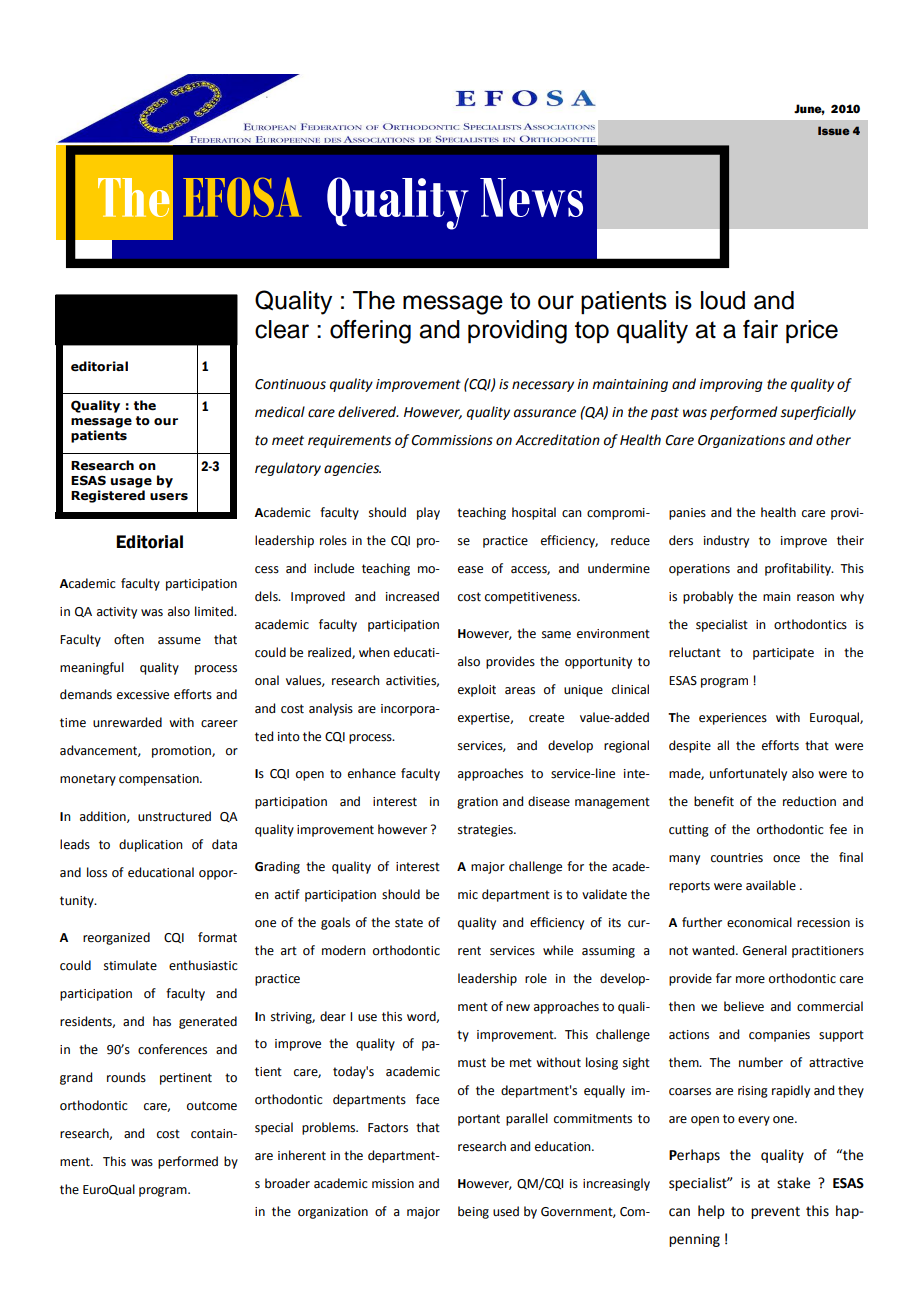 The height and width of the document is (1308, 924). What do you see at coordinates (834, 130) in the document?
I see `Issue` at bounding box center [834, 130].
